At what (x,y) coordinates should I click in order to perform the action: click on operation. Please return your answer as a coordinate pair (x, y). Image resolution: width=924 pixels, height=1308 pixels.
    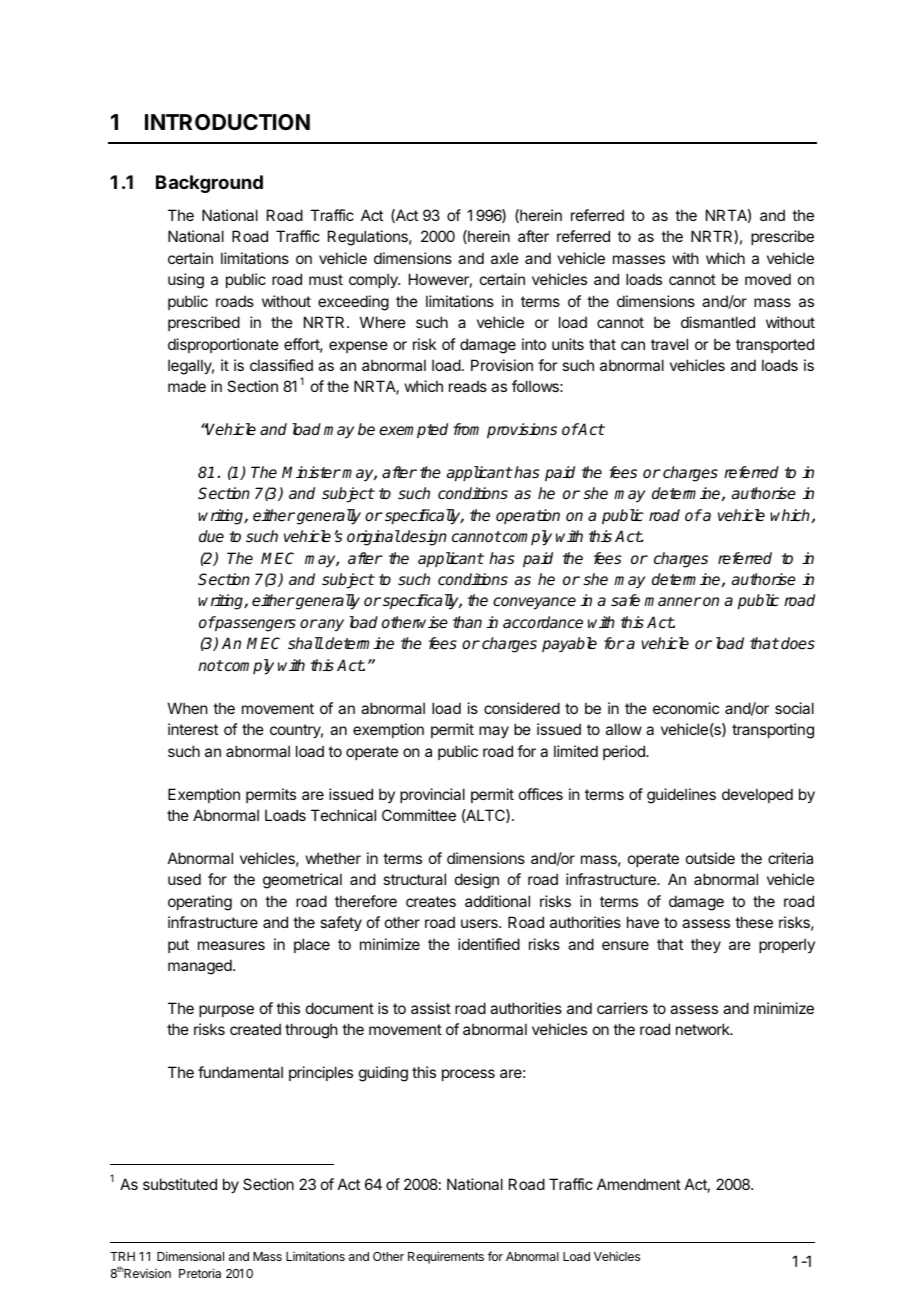
    Looking at the image, I should click on (528, 516).
